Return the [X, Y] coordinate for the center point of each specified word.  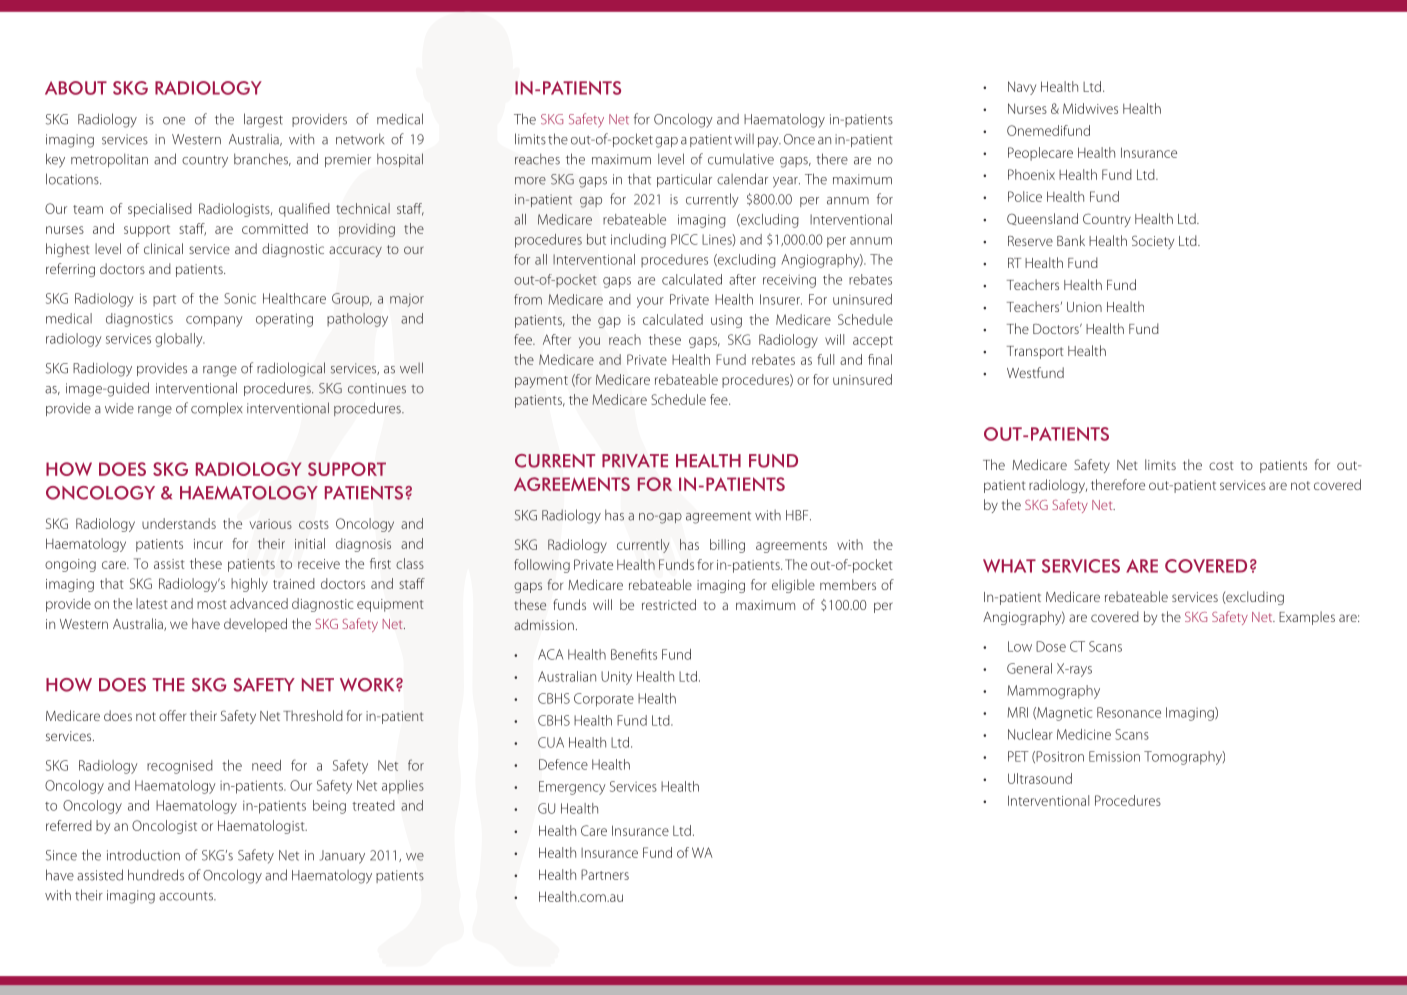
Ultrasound [1040, 778]
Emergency [572, 788]
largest [263, 120]
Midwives [1090, 108]
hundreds [156, 875]
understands [179, 523]
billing [727, 546]
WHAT [1009, 566]
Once [799, 139]
